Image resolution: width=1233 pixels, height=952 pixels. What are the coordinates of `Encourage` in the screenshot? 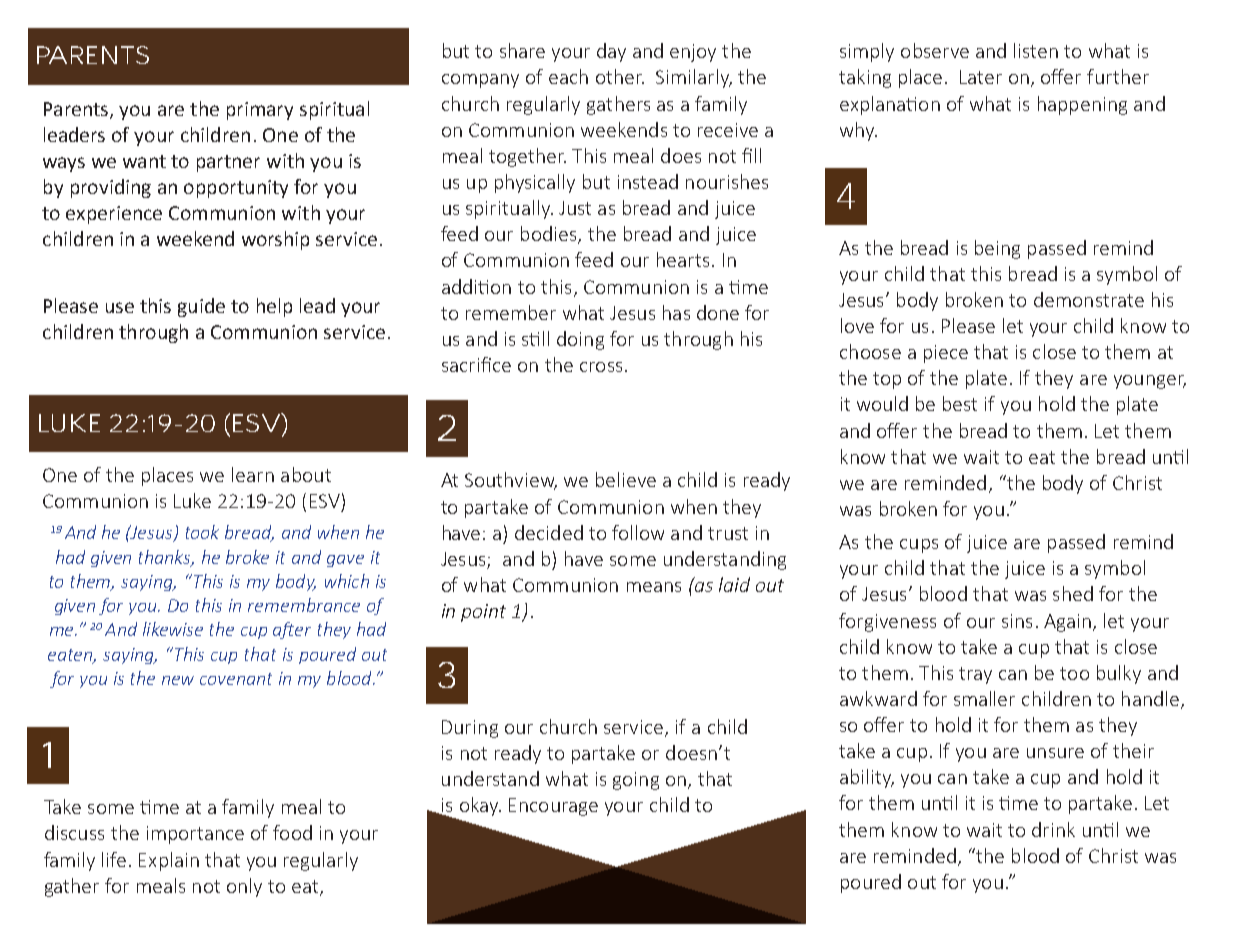 It's located at (553, 807).
